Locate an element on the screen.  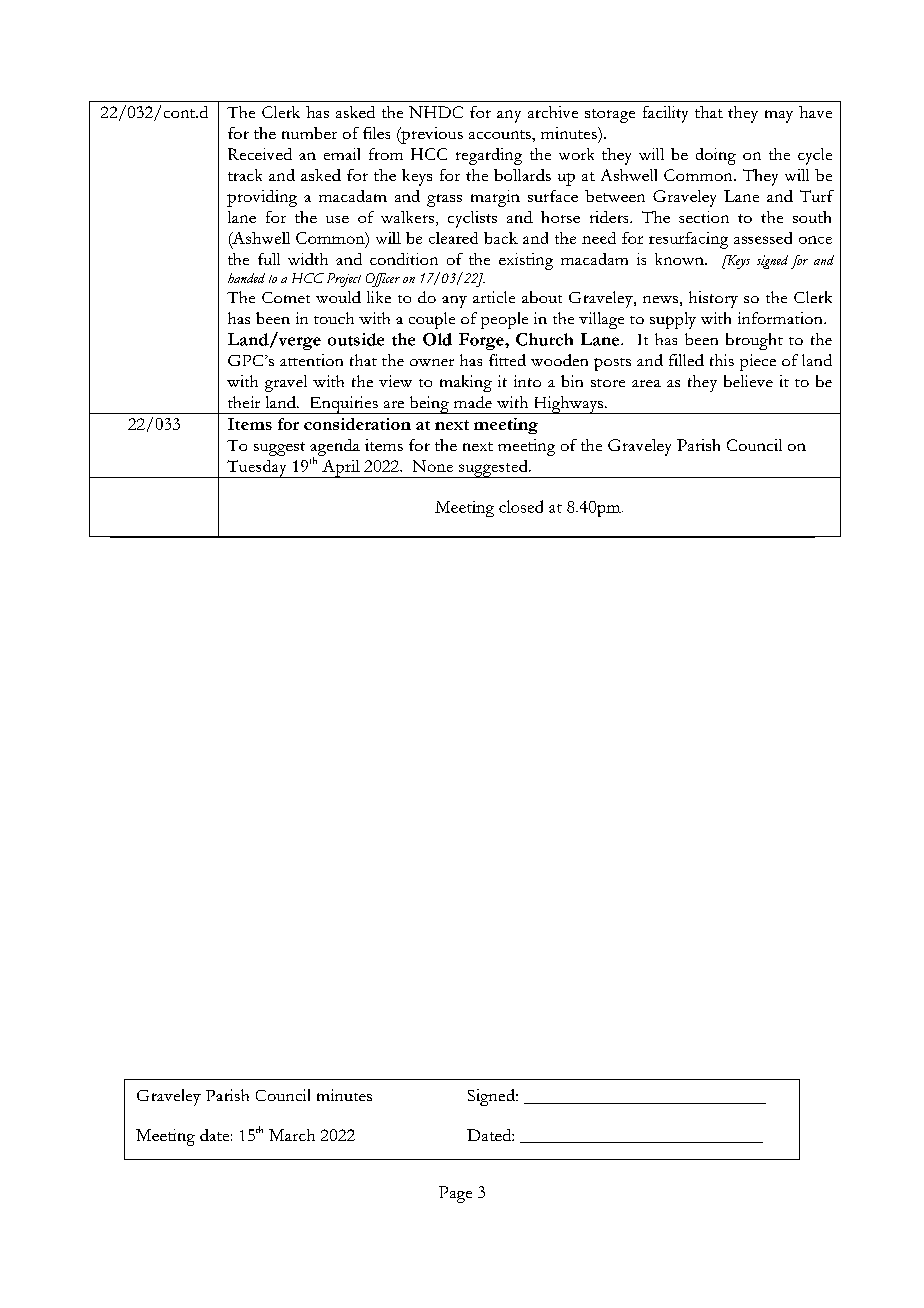
believe is located at coordinates (748, 381).
